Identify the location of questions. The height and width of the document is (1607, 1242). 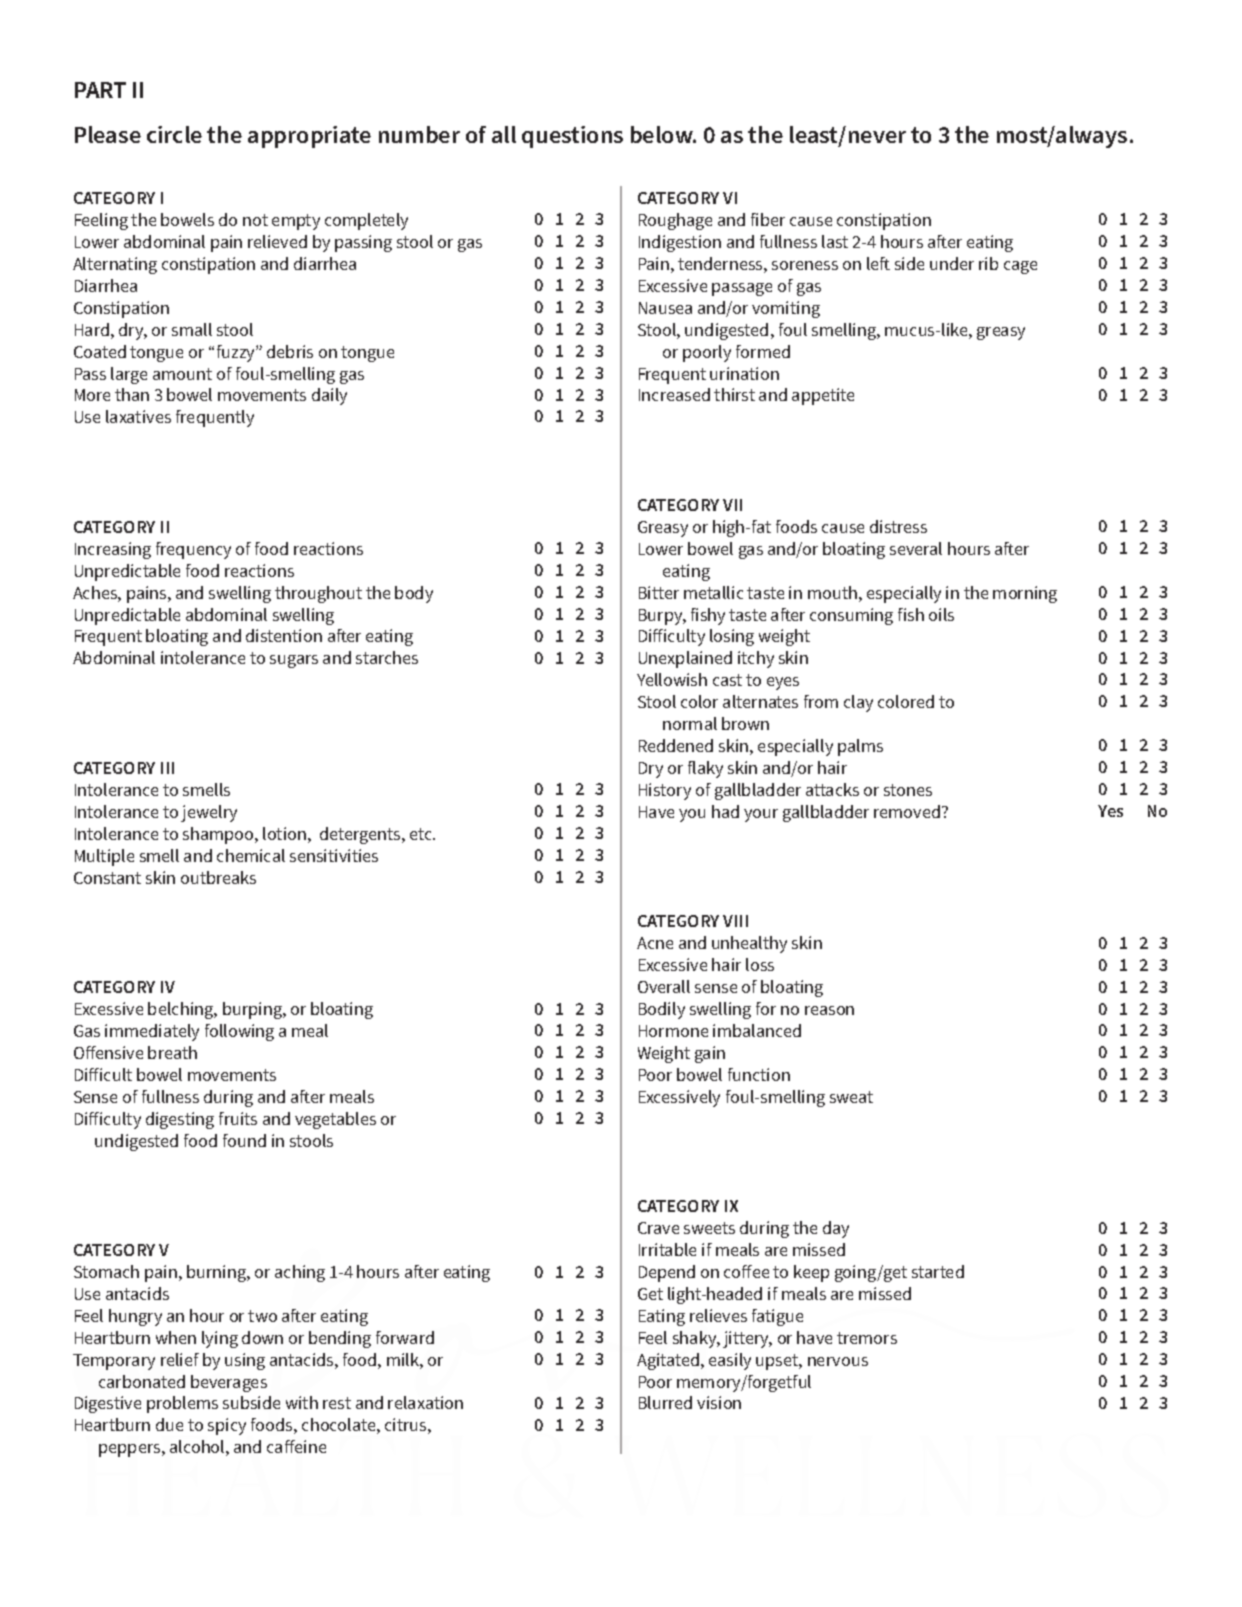
(572, 137).
